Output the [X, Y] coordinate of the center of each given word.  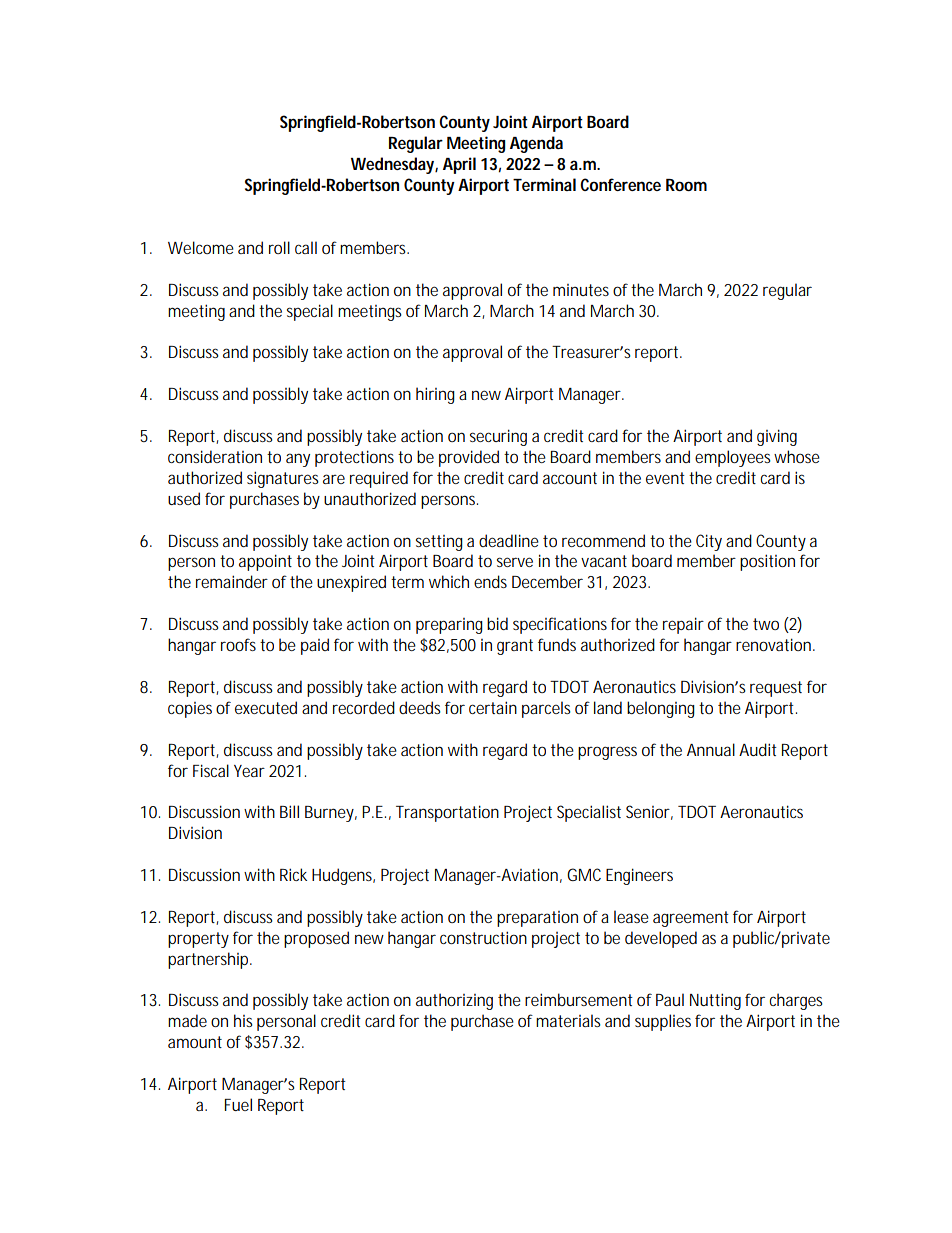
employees [733, 458]
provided [469, 458]
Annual [711, 749]
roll [279, 247]
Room [686, 185]
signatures [283, 479]
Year [249, 771]
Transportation [447, 813]
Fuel [238, 1104]
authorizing [454, 1001]
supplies [663, 1022]
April [459, 165]
